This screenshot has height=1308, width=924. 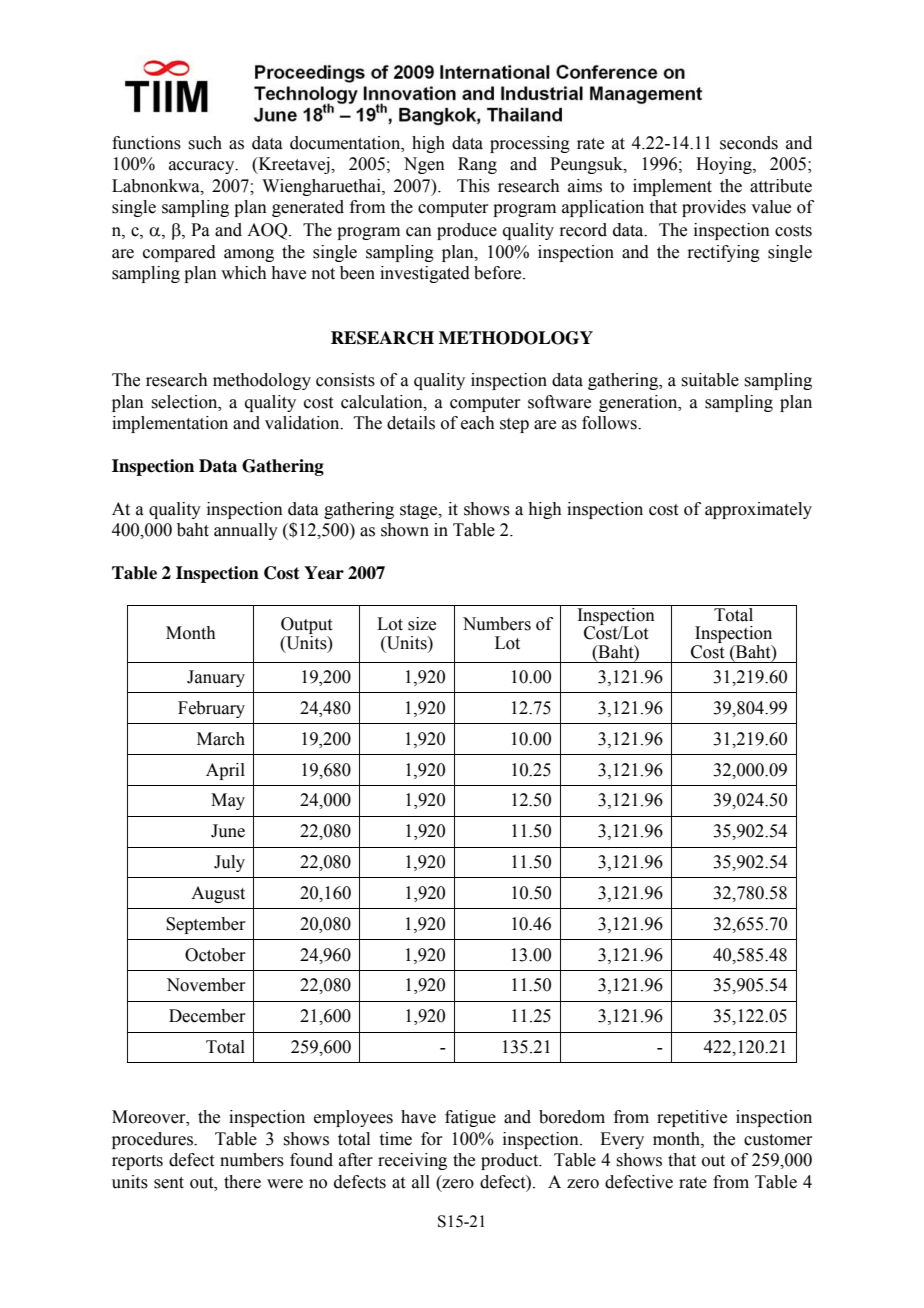 I want to click on This, so click(x=473, y=186).
